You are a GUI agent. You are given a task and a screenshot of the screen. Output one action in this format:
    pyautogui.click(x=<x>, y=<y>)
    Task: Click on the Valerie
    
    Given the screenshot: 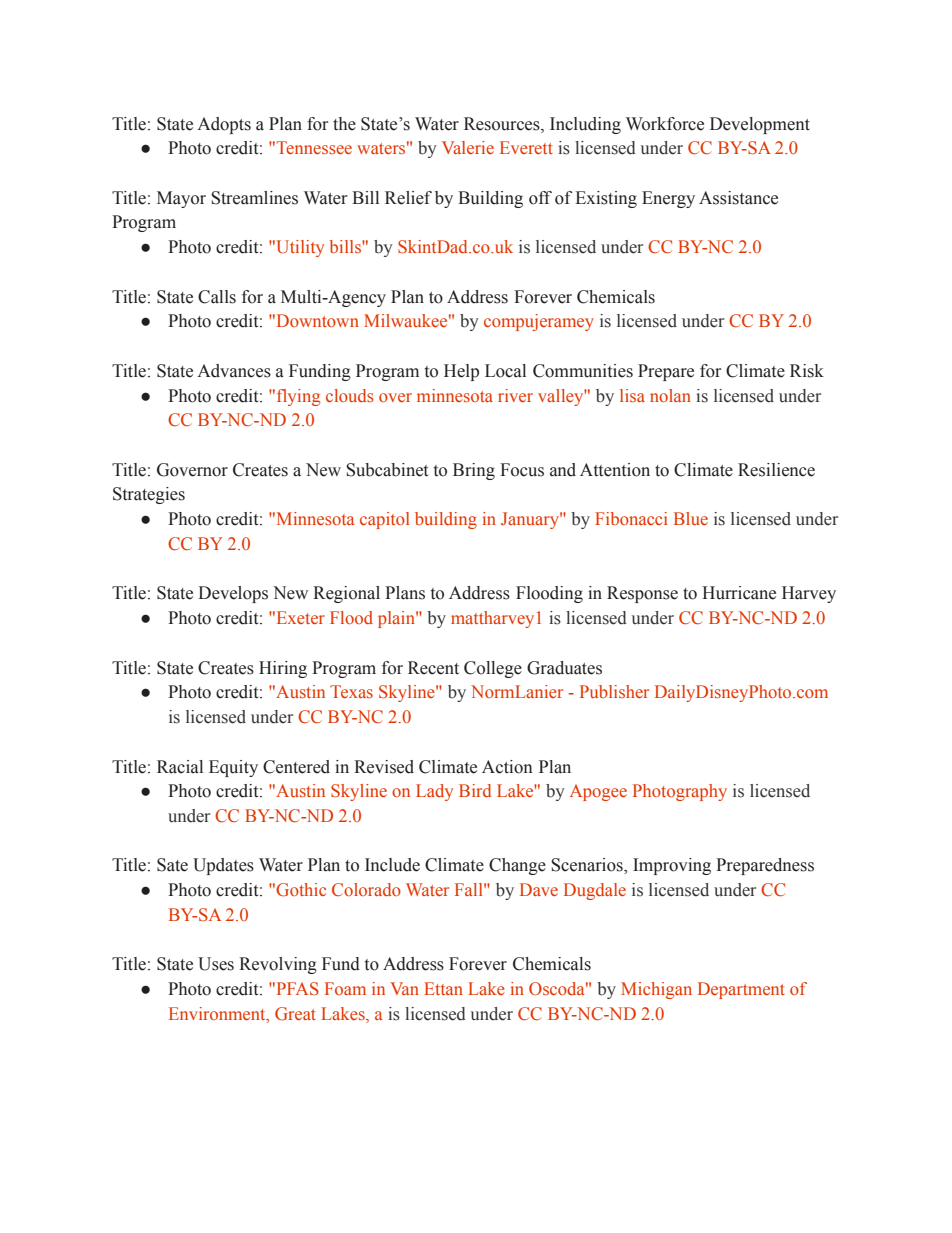 What is the action you would take?
    pyautogui.click(x=468, y=147)
